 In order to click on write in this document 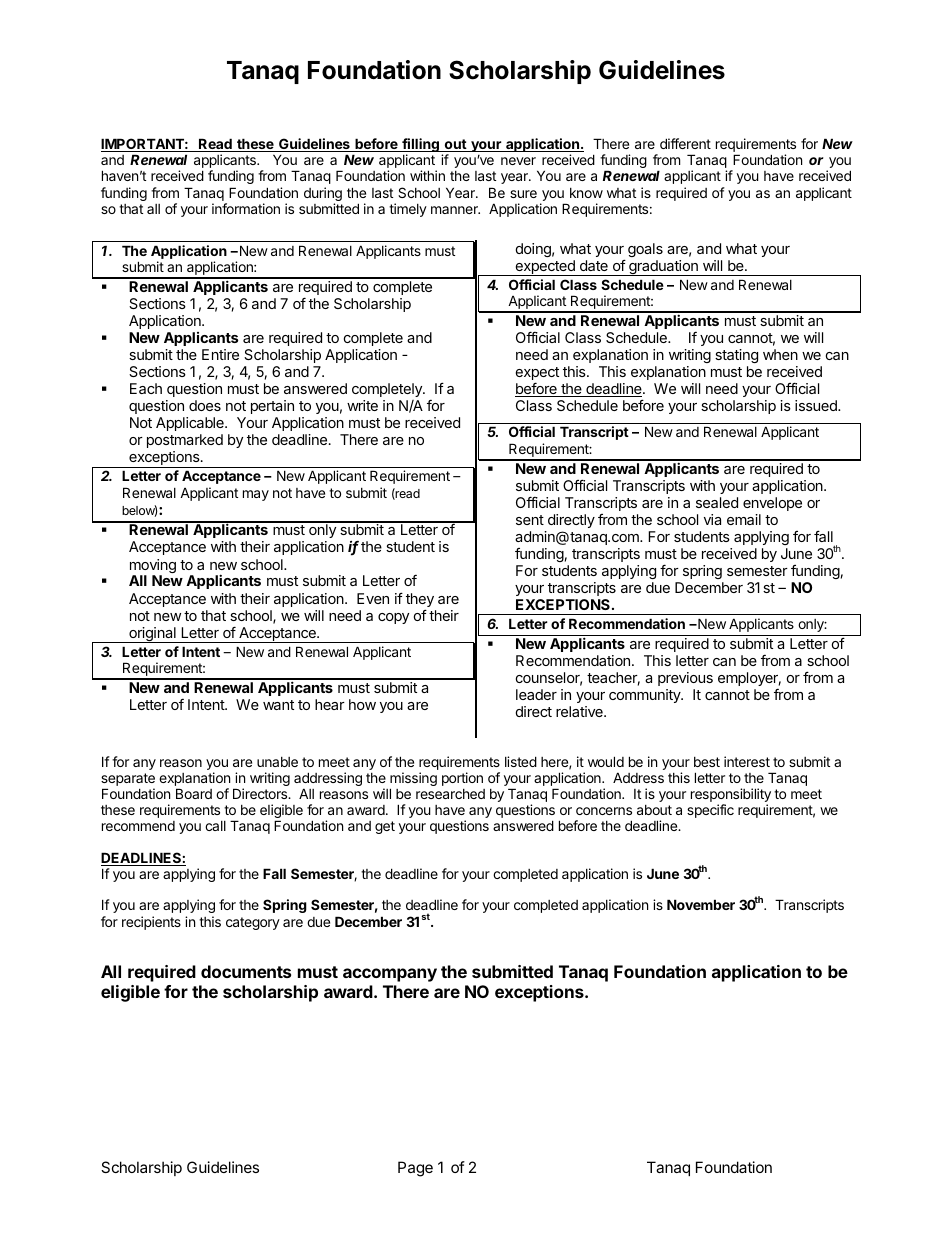, I will do `click(362, 405)`.
